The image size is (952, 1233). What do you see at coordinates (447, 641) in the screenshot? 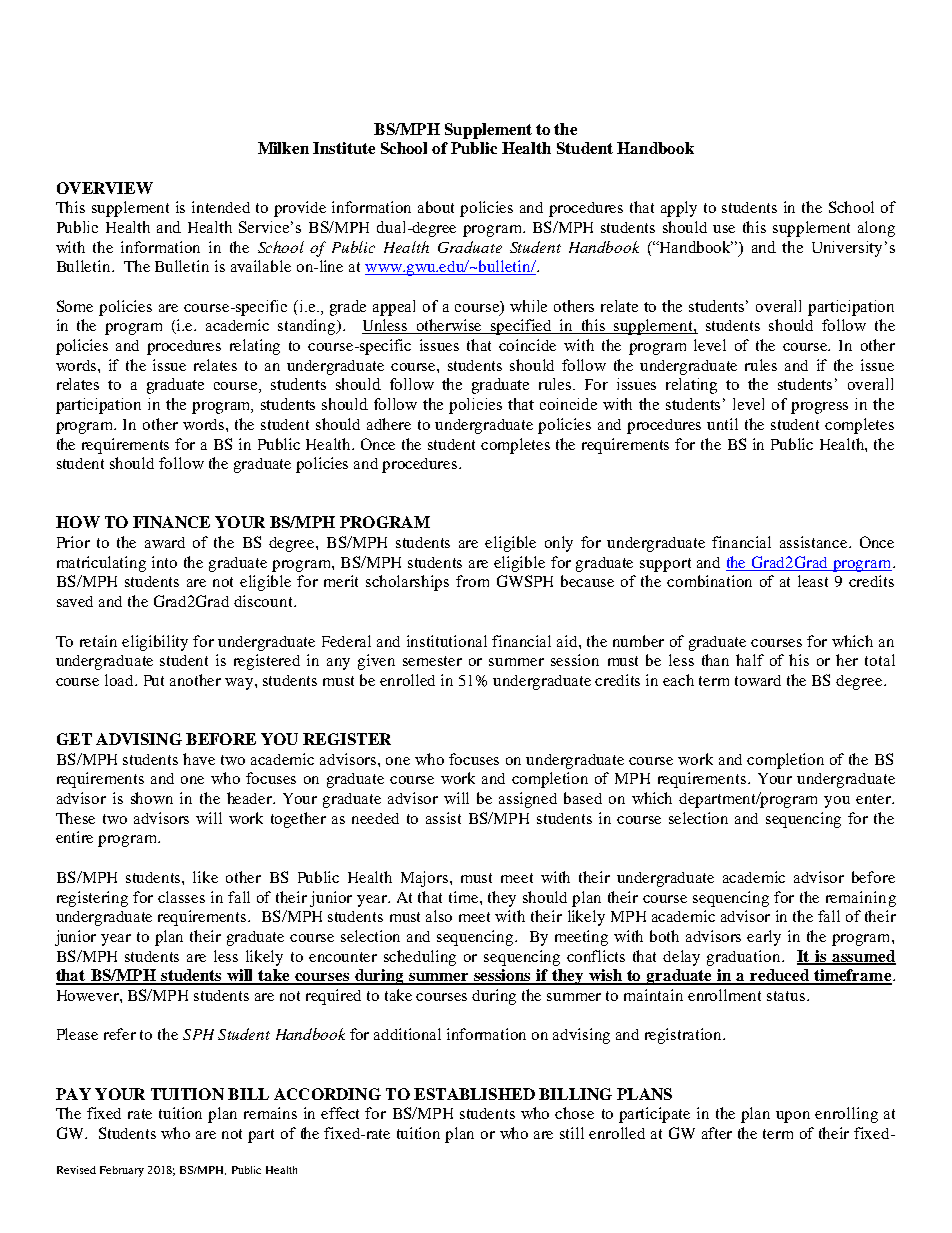
I see `institutional` at bounding box center [447, 641].
